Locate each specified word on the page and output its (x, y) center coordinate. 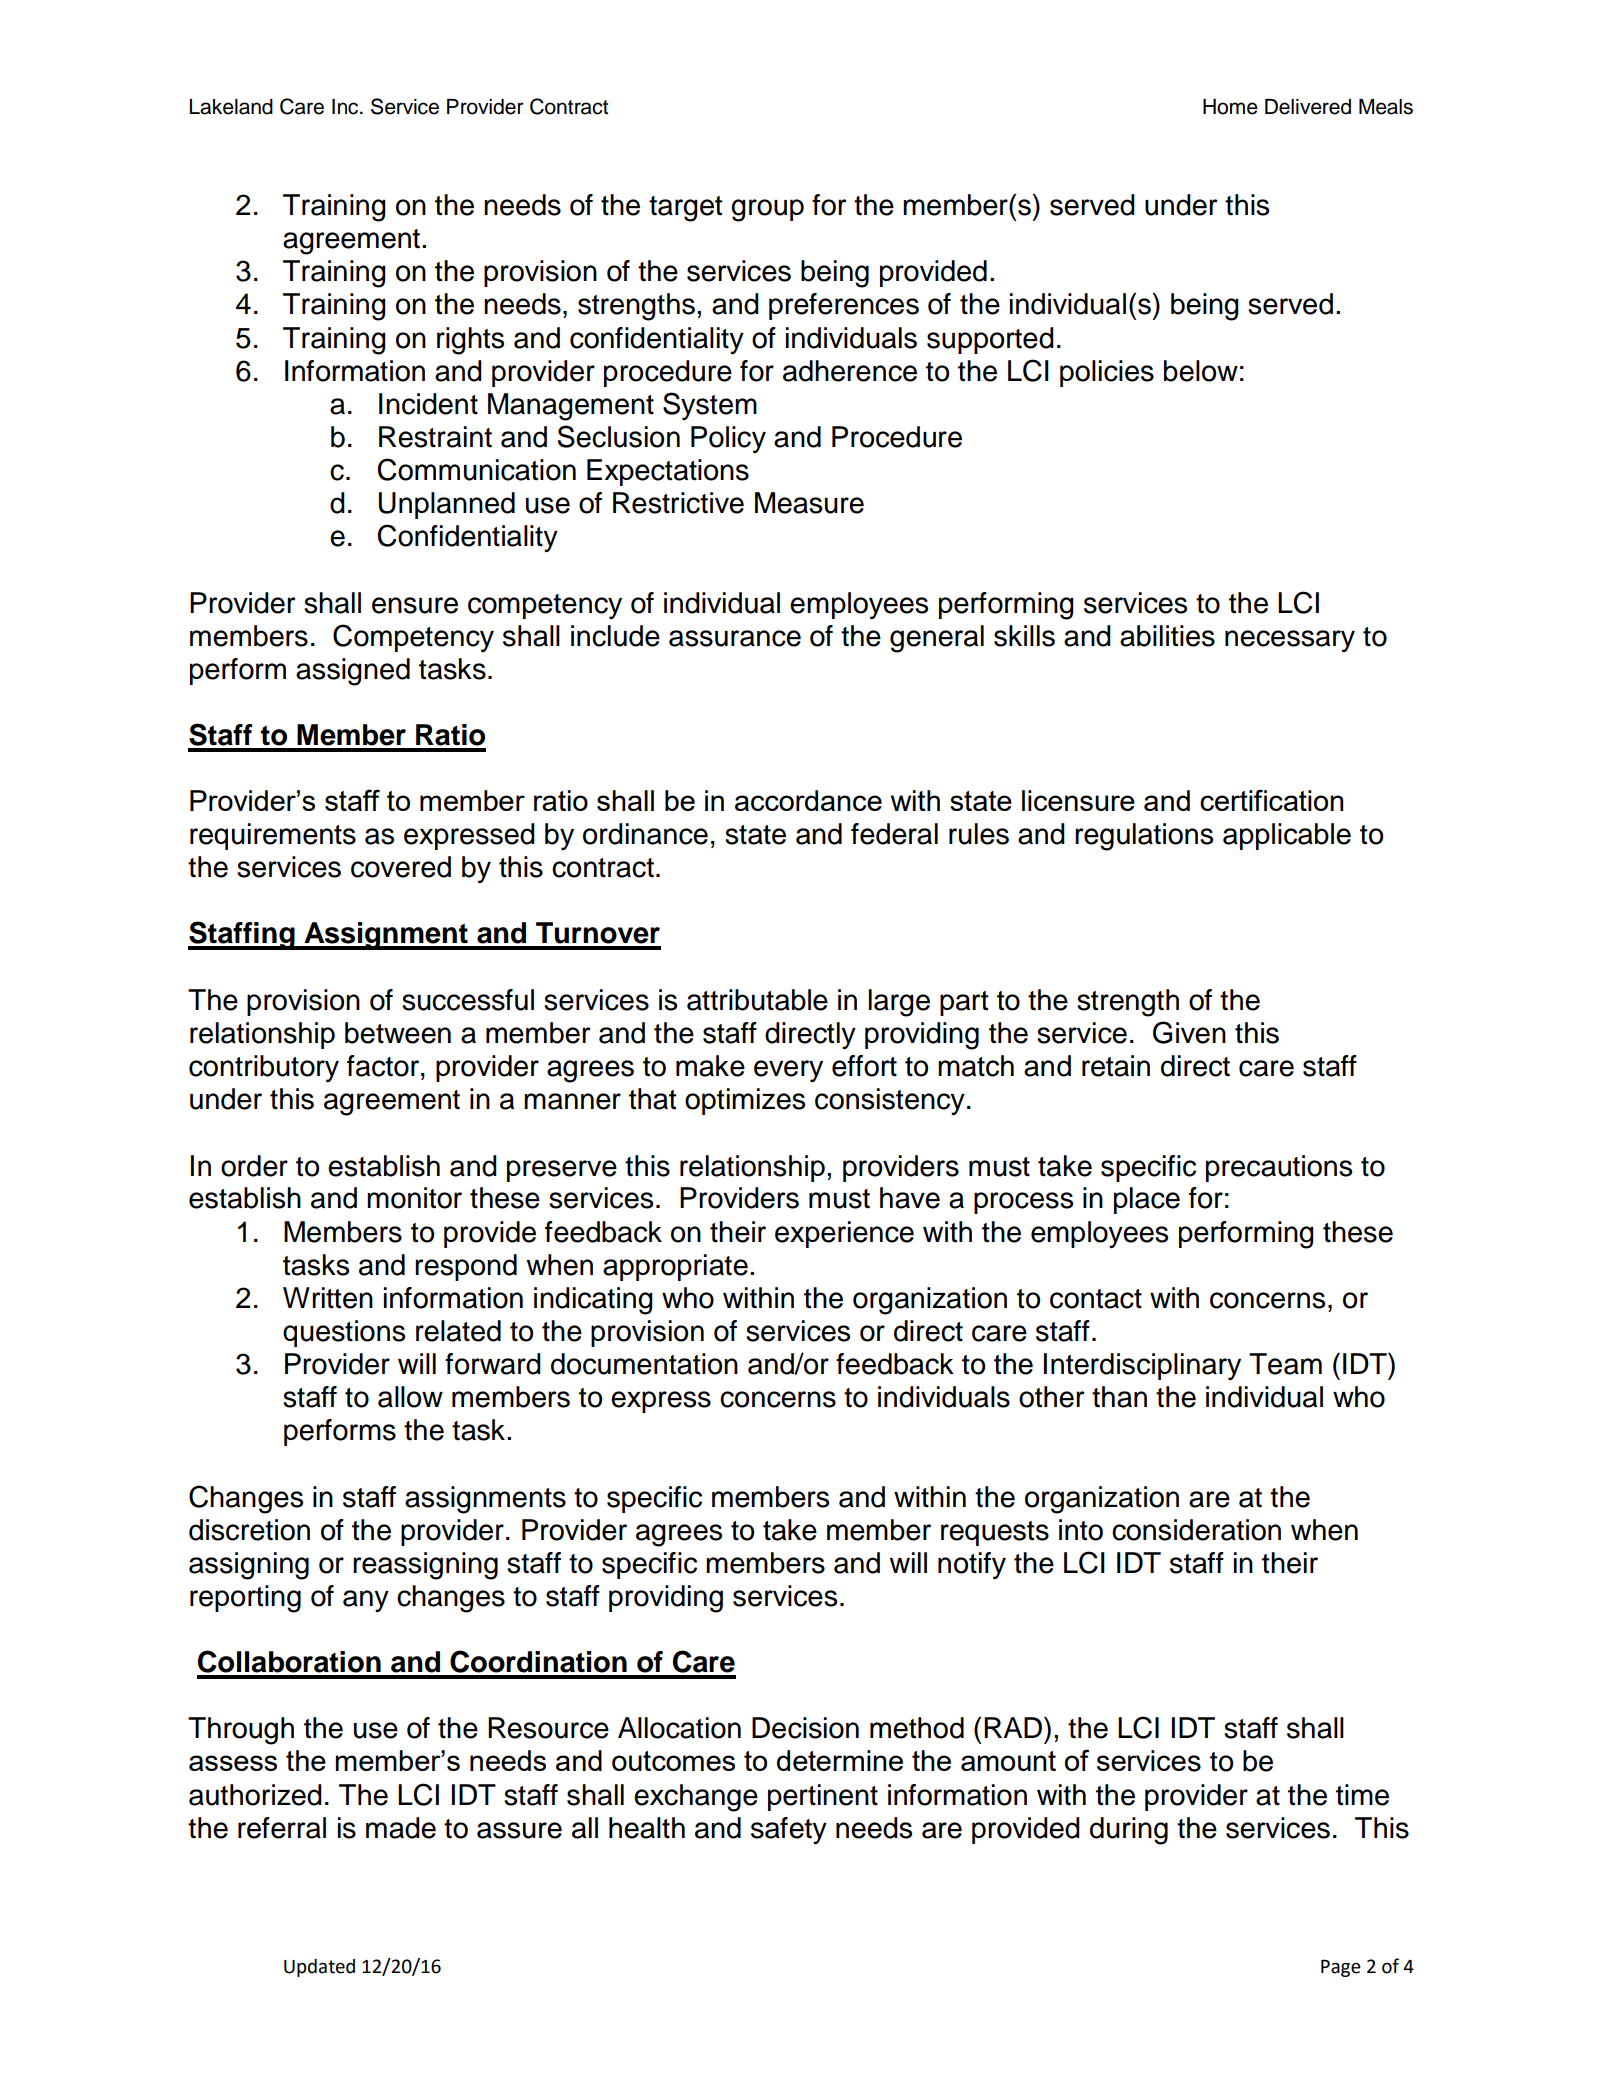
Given (1189, 1032)
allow (410, 1397)
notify (972, 1565)
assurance (735, 638)
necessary (1290, 641)
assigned (353, 672)
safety (789, 1830)
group (767, 210)
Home (1230, 107)
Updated (319, 1968)
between (398, 1033)
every (788, 1071)
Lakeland (231, 107)
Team (1285, 1364)
